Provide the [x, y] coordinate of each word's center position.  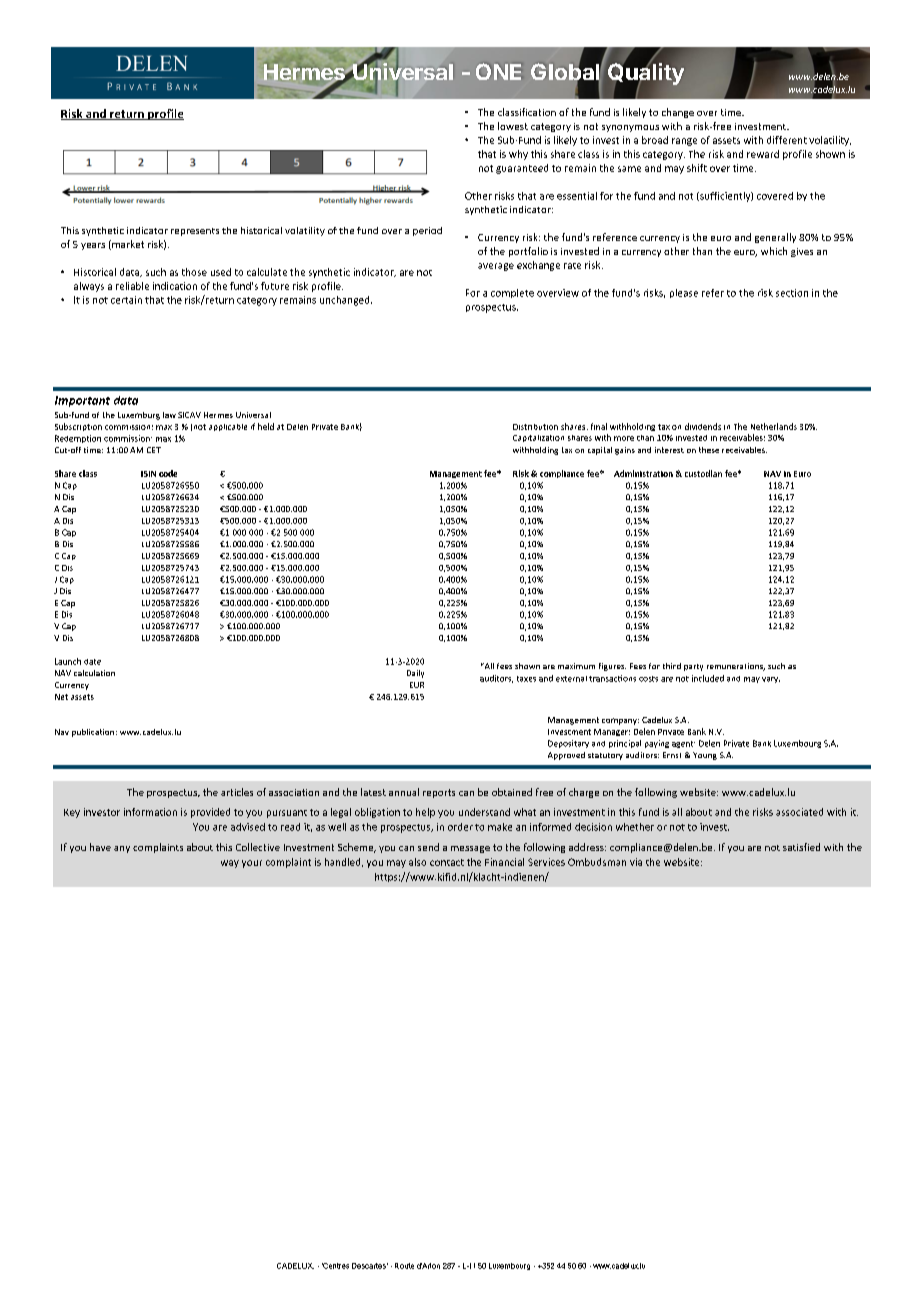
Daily [415, 674]
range [684, 142]
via [636, 862]
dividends [703, 426]
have [100, 847]
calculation [94, 673]
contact [447, 862]
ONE [498, 71]
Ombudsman [597, 862]
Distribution [535, 427]
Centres [335, 1266]
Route [404, 1266]
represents [195, 232]
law [169, 415]
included [708, 678]
